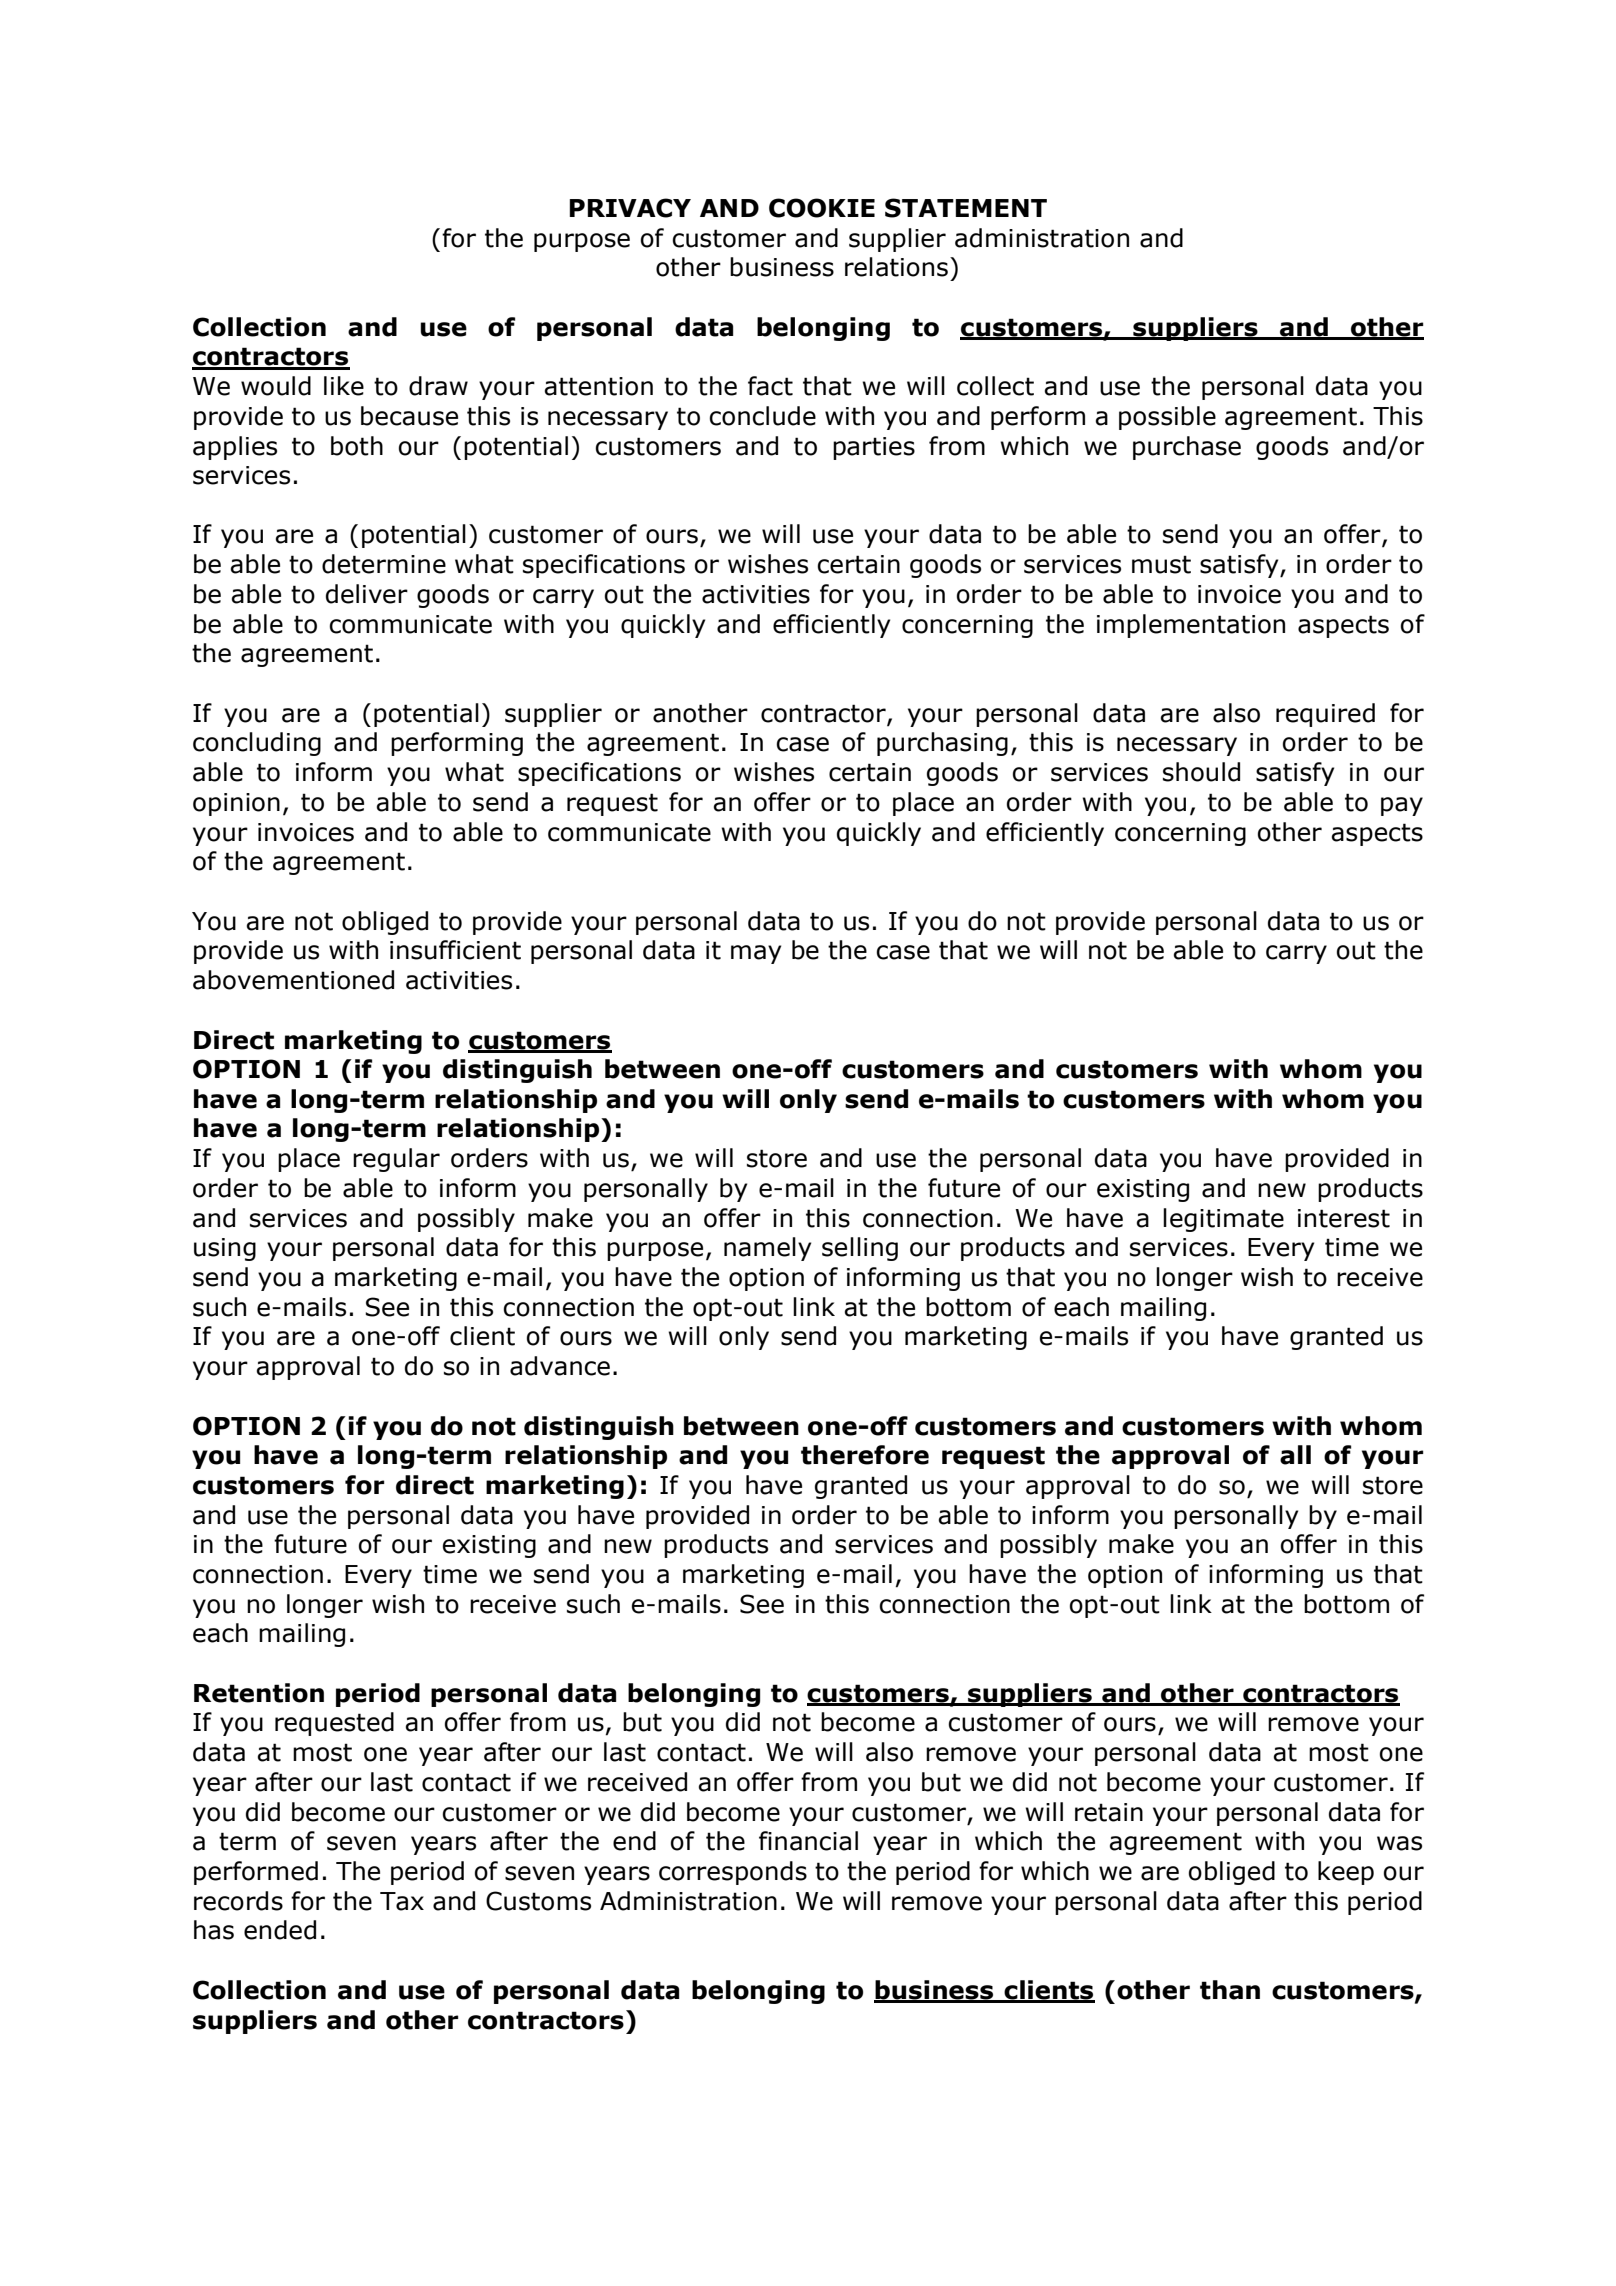 This image has height=2286, width=1616. What do you see at coordinates (733, 1873) in the image?
I see `corresponds` at bounding box center [733, 1873].
